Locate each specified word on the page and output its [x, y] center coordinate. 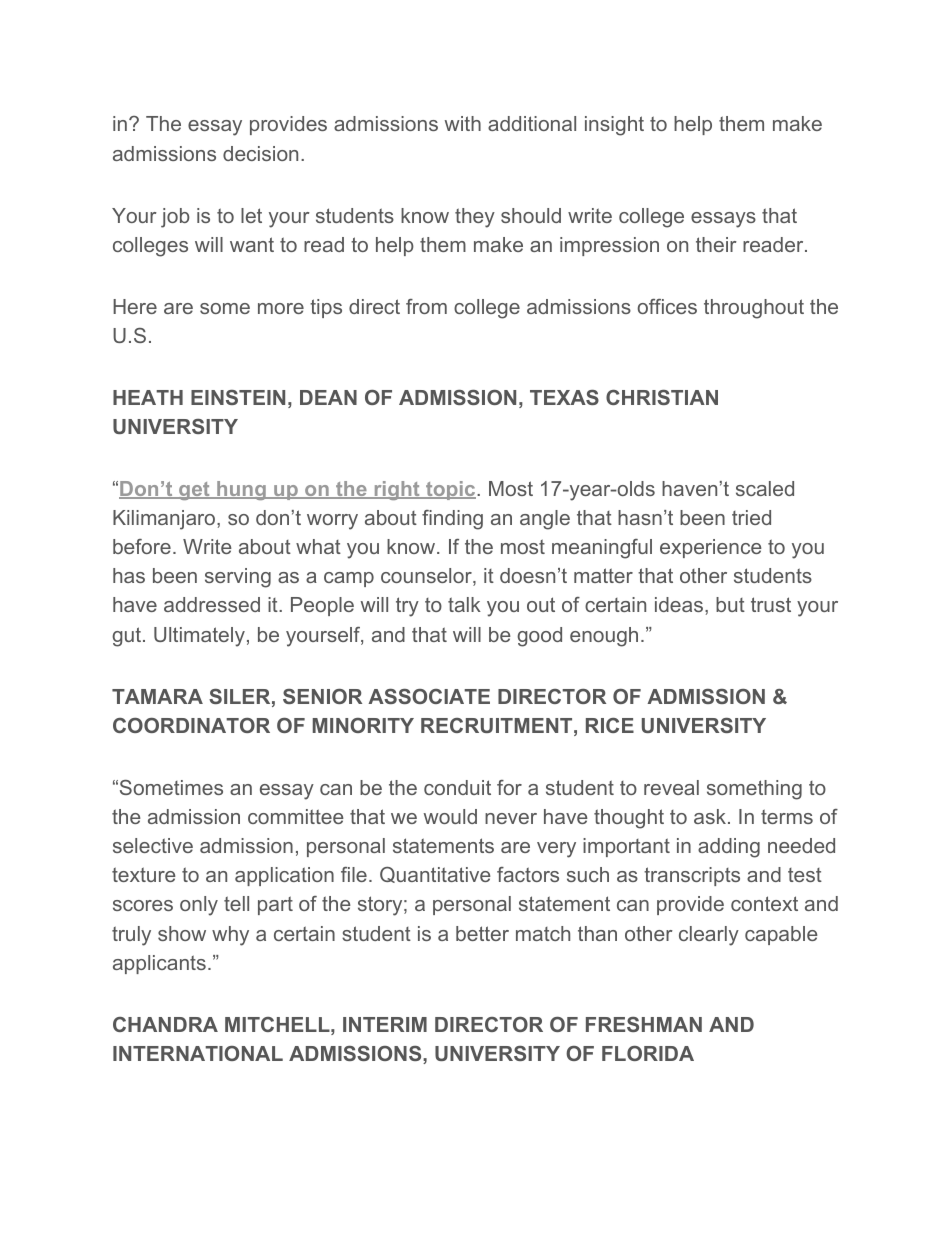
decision [260, 153]
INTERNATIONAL [198, 1053]
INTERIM [385, 1024]
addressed [212, 604]
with [463, 123]
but [730, 604]
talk [464, 604]
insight [614, 126]
